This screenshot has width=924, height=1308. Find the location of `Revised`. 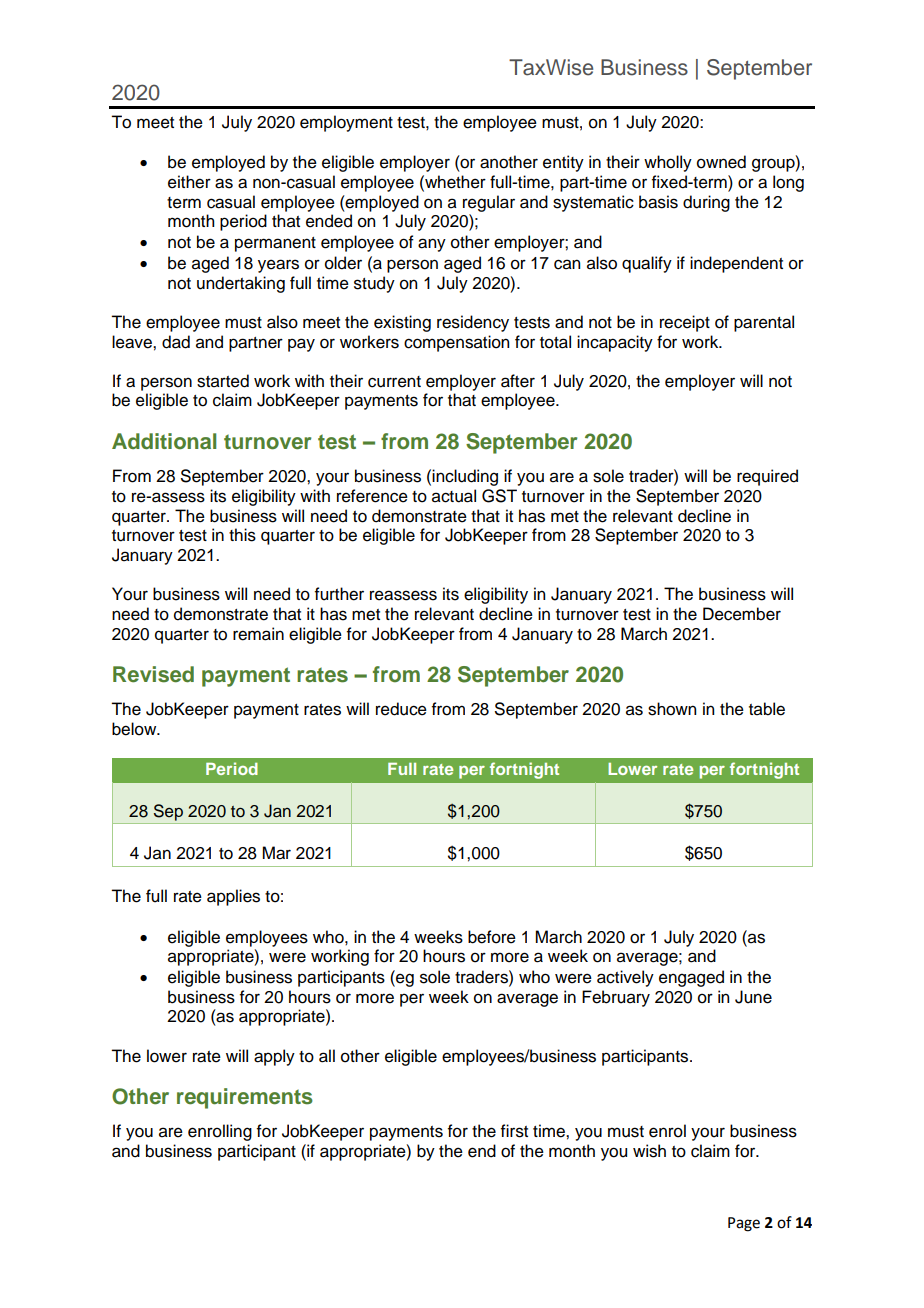

Revised is located at coordinates (153, 674).
